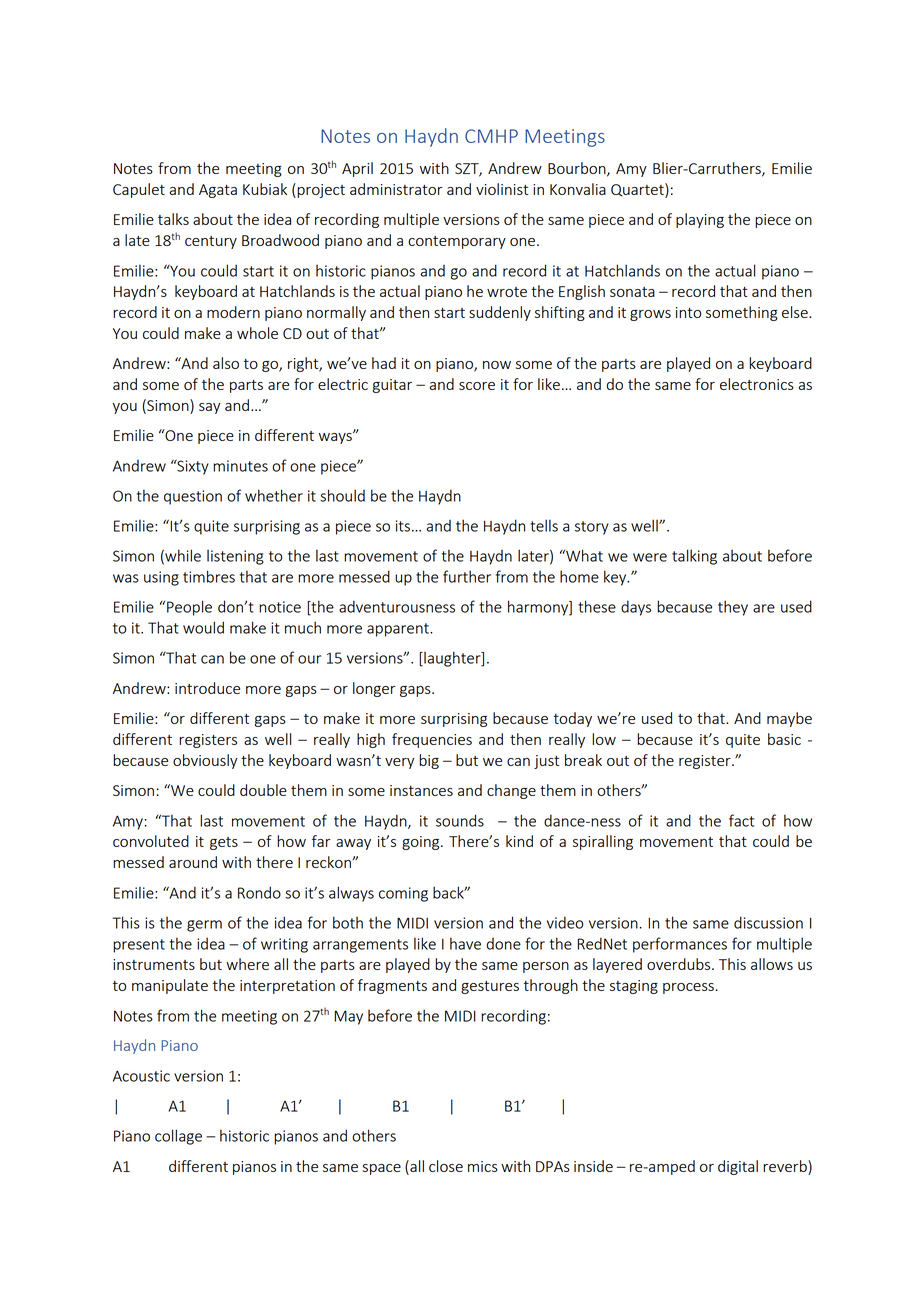  What do you see at coordinates (178, 1137) in the screenshot?
I see `collage` at bounding box center [178, 1137].
